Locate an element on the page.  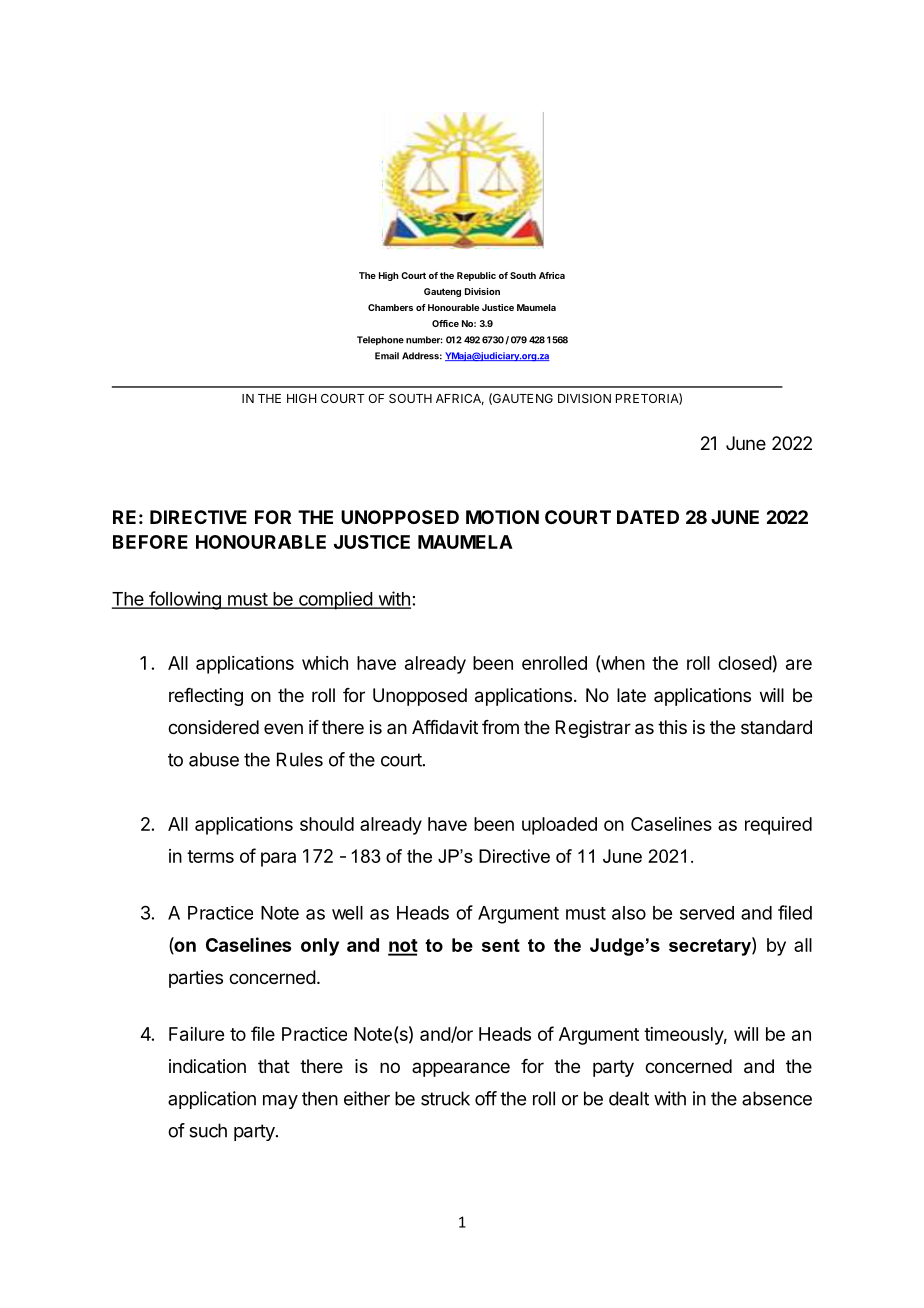
from is located at coordinates (500, 727).
